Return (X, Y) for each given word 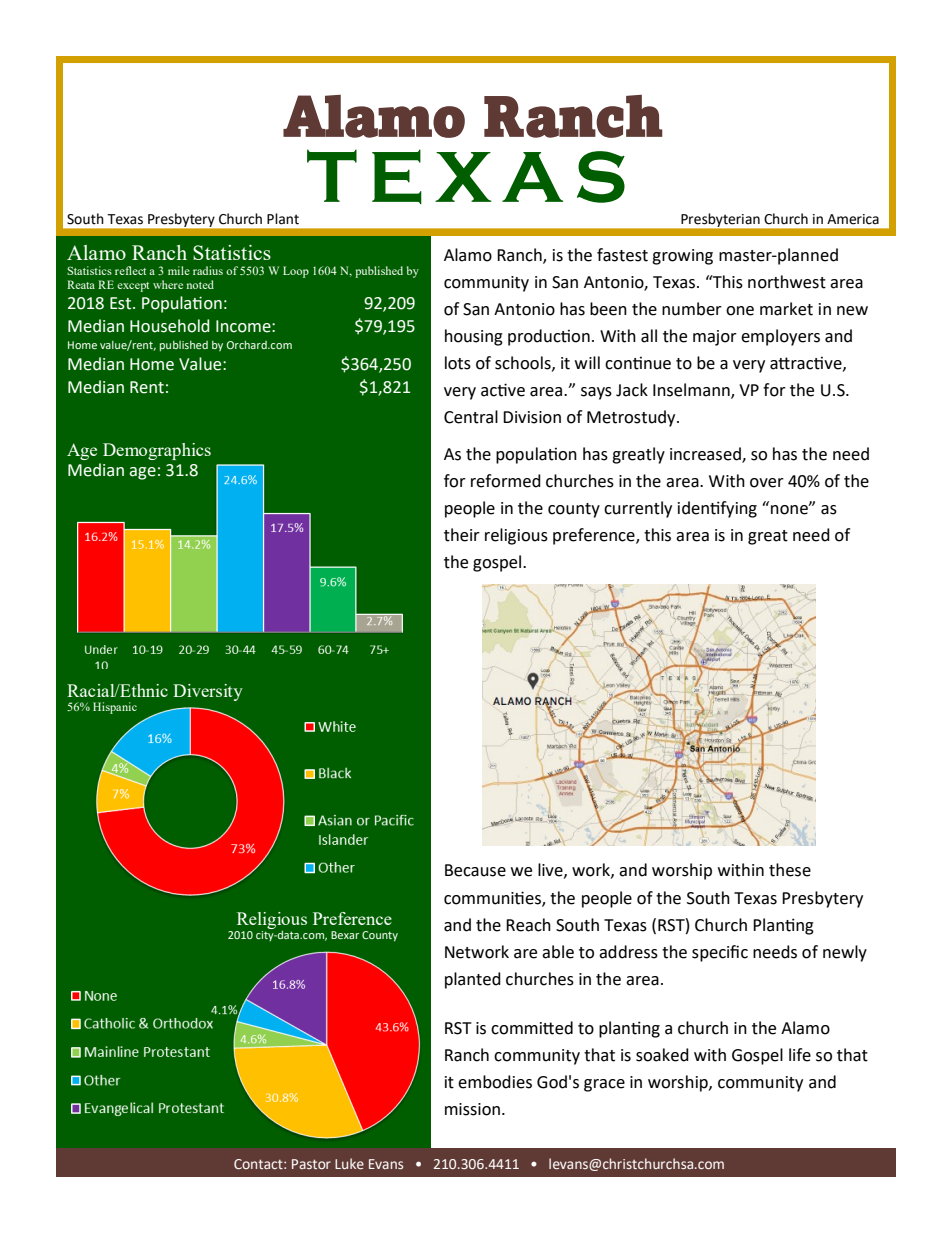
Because (475, 870)
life (800, 1055)
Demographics (157, 451)
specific (720, 953)
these (790, 870)
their (462, 535)
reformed (506, 481)
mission (472, 1109)
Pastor (311, 1164)
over (767, 483)
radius (208, 270)
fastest (622, 255)
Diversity (208, 692)
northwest (787, 282)
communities (493, 898)
